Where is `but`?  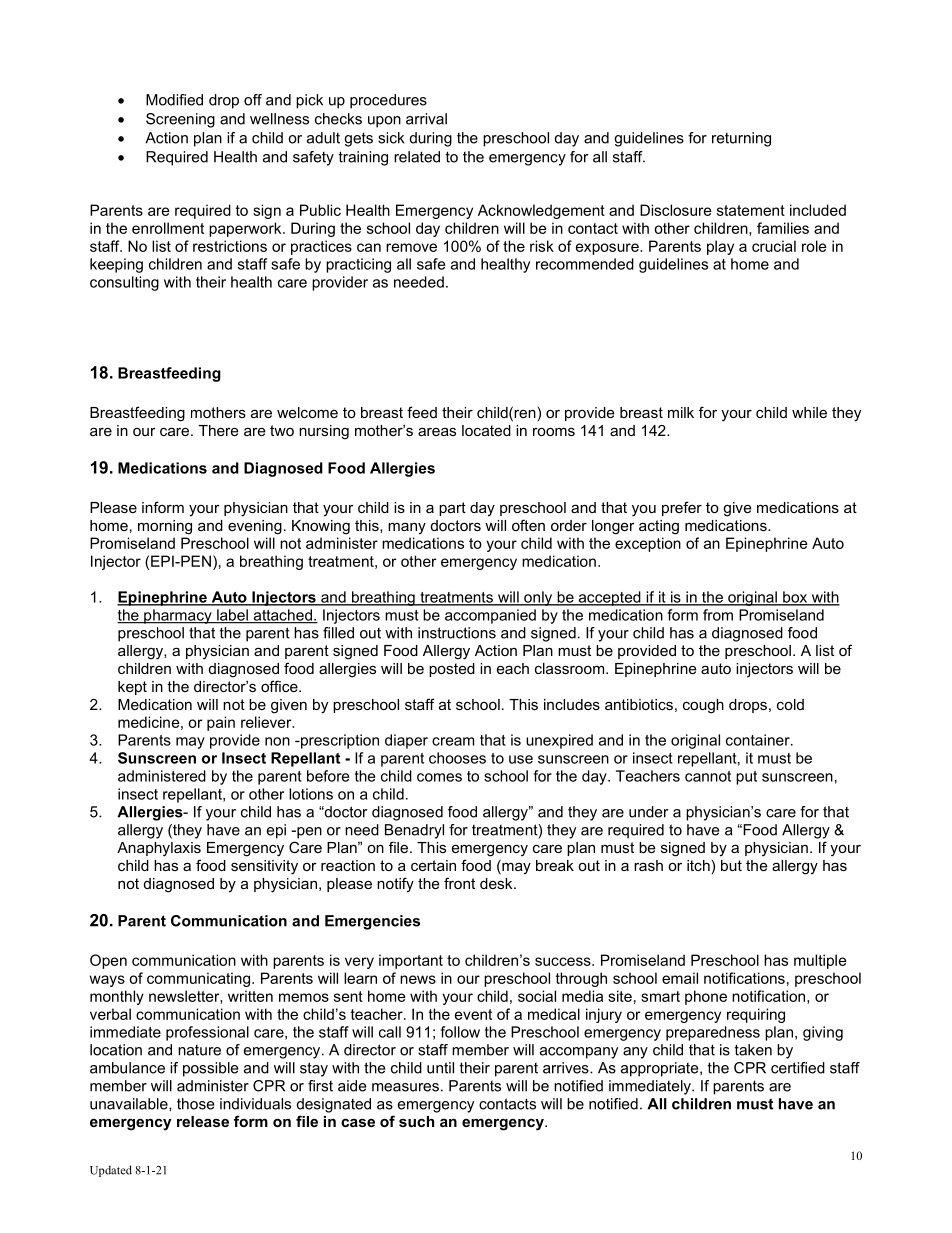 but is located at coordinates (731, 865).
